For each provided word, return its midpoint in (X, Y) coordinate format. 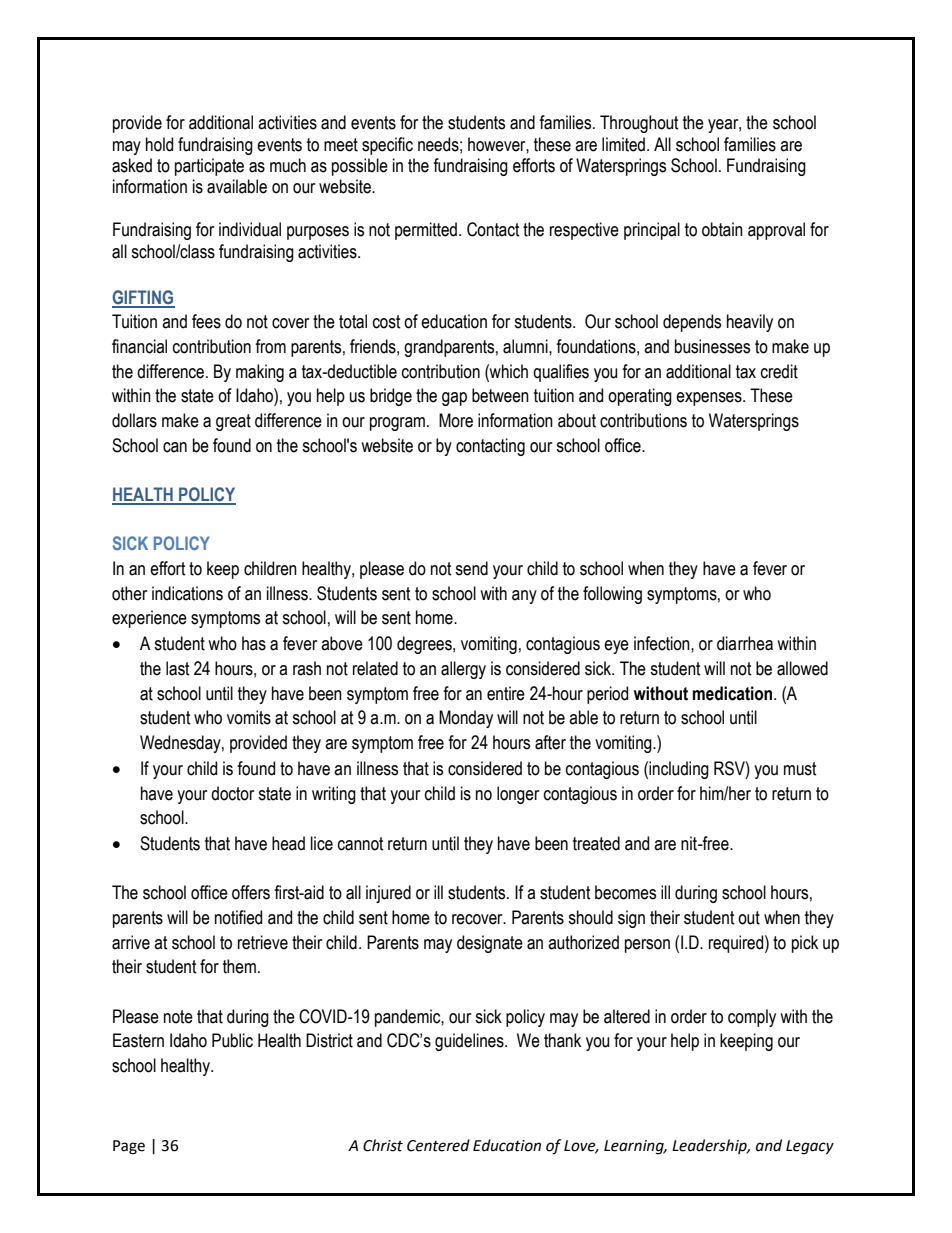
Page (129, 1147)
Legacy (810, 1147)
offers (251, 892)
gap (454, 399)
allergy (463, 670)
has (254, 643)
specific (387, 146)
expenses (710, 399)
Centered (438, 1145)
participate (209, 167)
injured (388, 894)
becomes (625, 892)
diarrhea (745, 643)
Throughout (639, 124)
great (233, 422)
